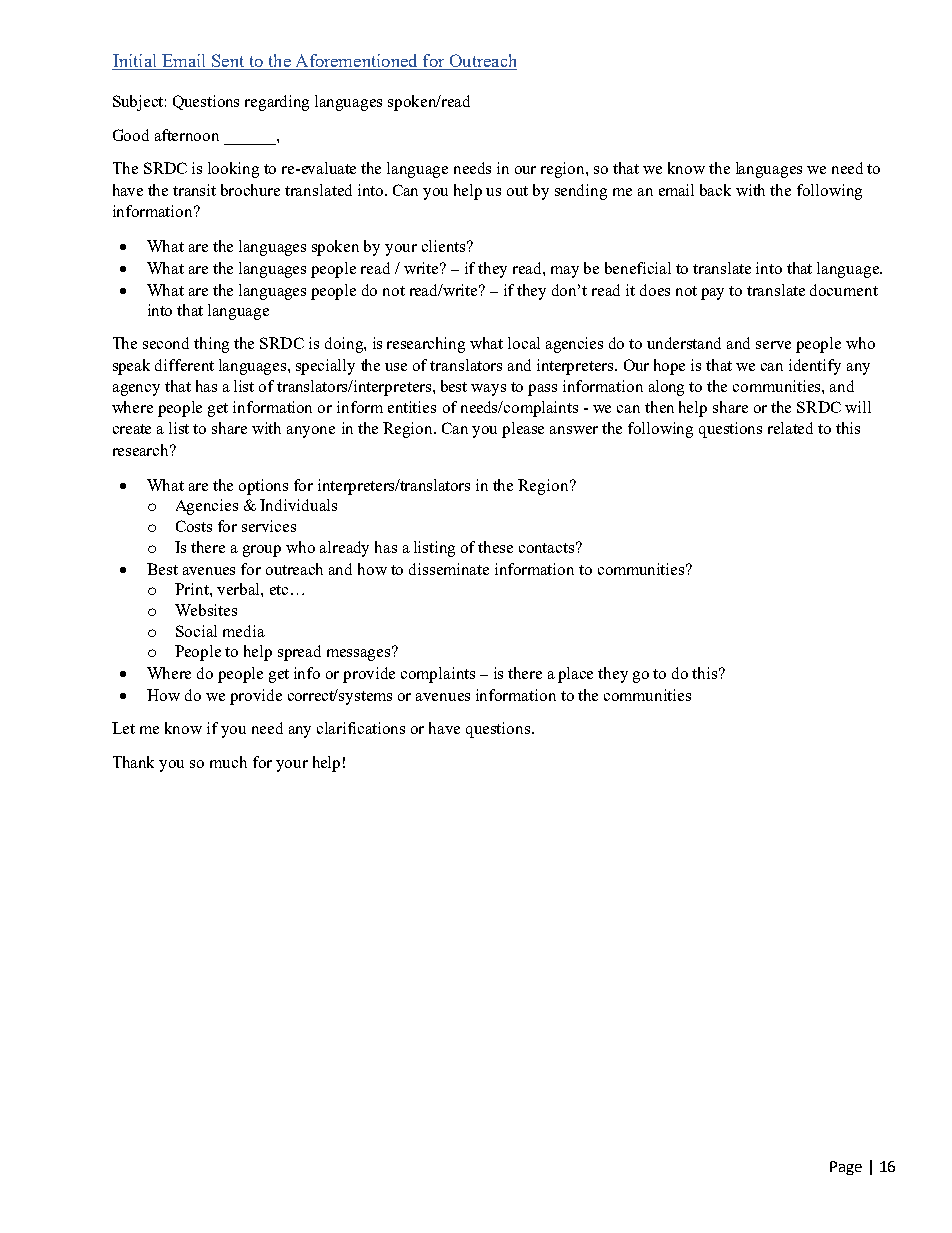 The width and height of the screenshot is (952, 1233). Describe the element at coordinates (846, 1168) in the screenshot. I see `Page` at that location.
